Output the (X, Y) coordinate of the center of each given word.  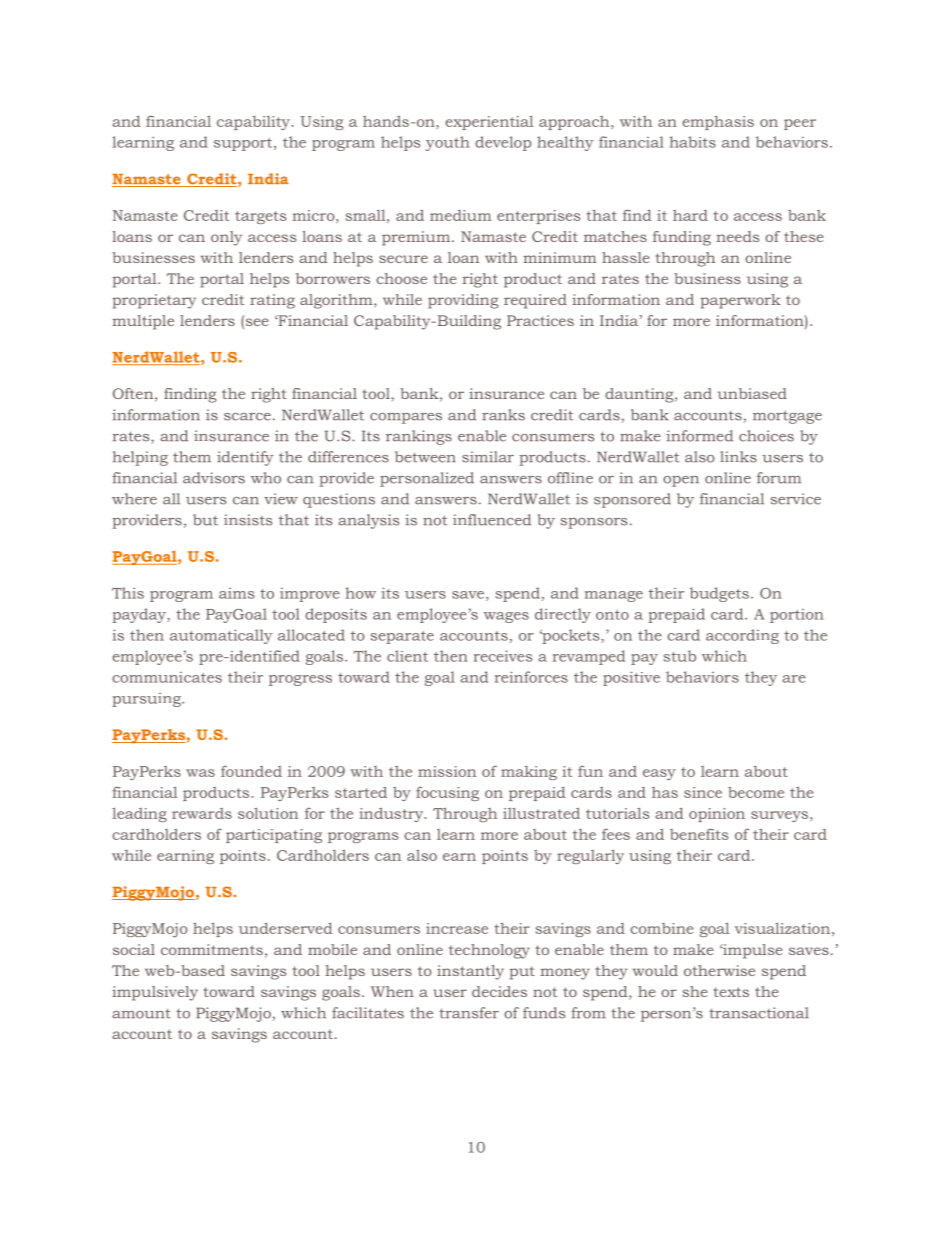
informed (699, 436)
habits (692, 142)
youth (448, 143)
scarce (247, 417)
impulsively (155, 993)
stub (679, 656)
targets (260, 217)
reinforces (531, 677)
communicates (167, 677)
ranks (503, 415)
